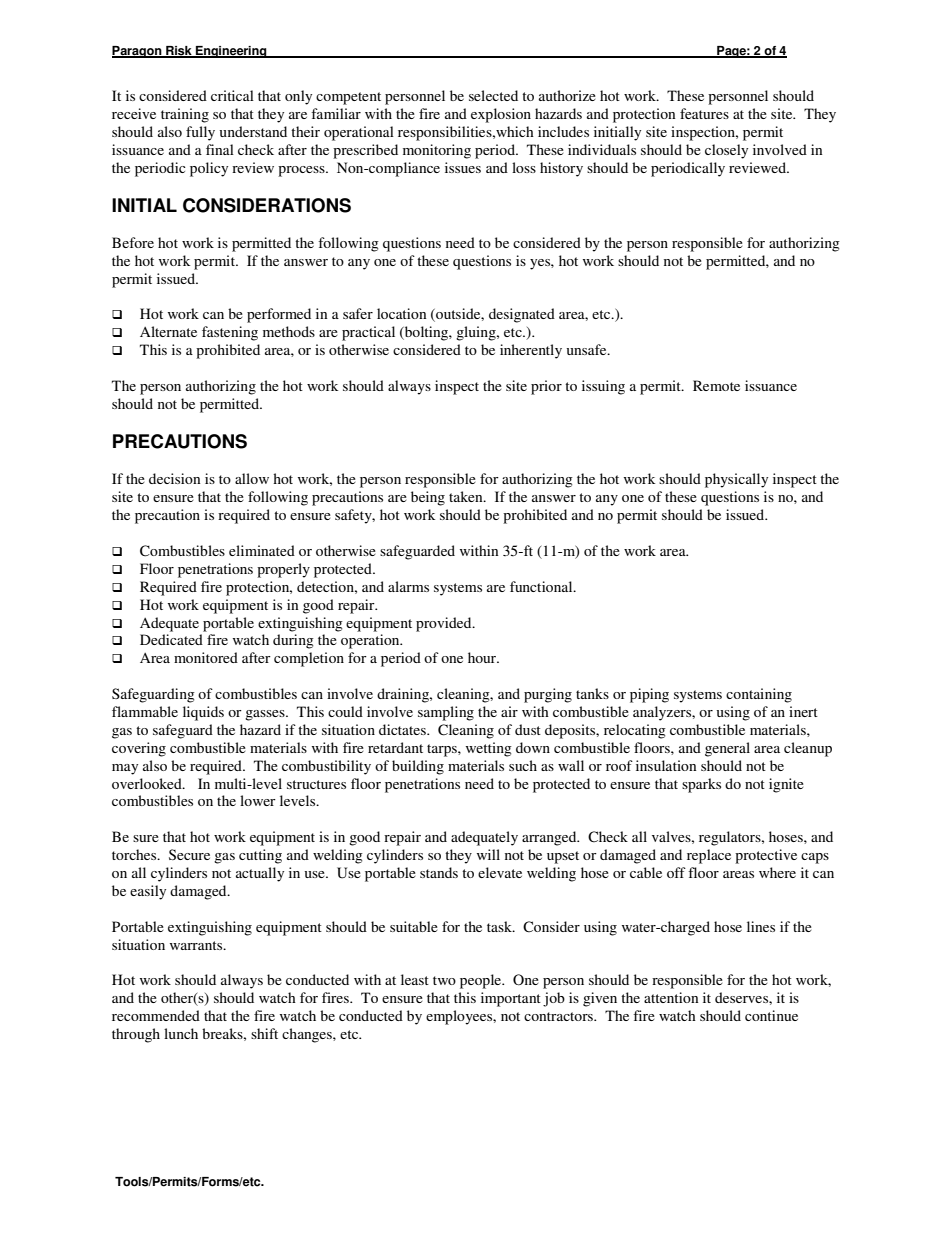 The width and height of the screenshot is (952, 1233). Describe the element at coordinates (181, 1033) in the screenshot. I see `lunch` at that location.
